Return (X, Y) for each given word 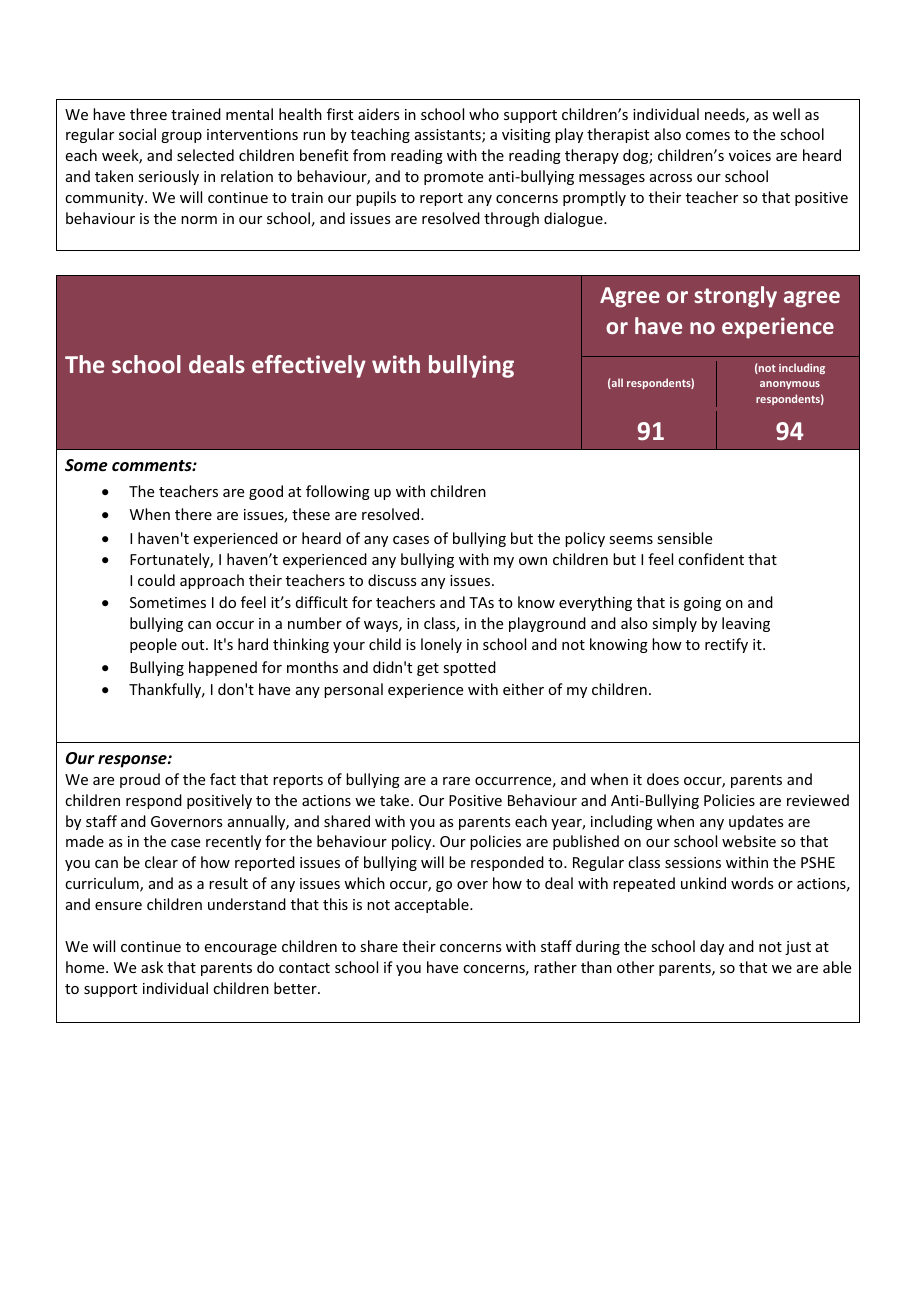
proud (140, 780)
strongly (735, 297)
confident (711, 559)
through (511, 219)
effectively (309, 366)
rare (456, 781)
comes (708, 136)
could (156, 580)
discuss (392, 580)
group (181, 137)
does (663, 779)
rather (555, 967)
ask (152, 967)
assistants (449, 136)
